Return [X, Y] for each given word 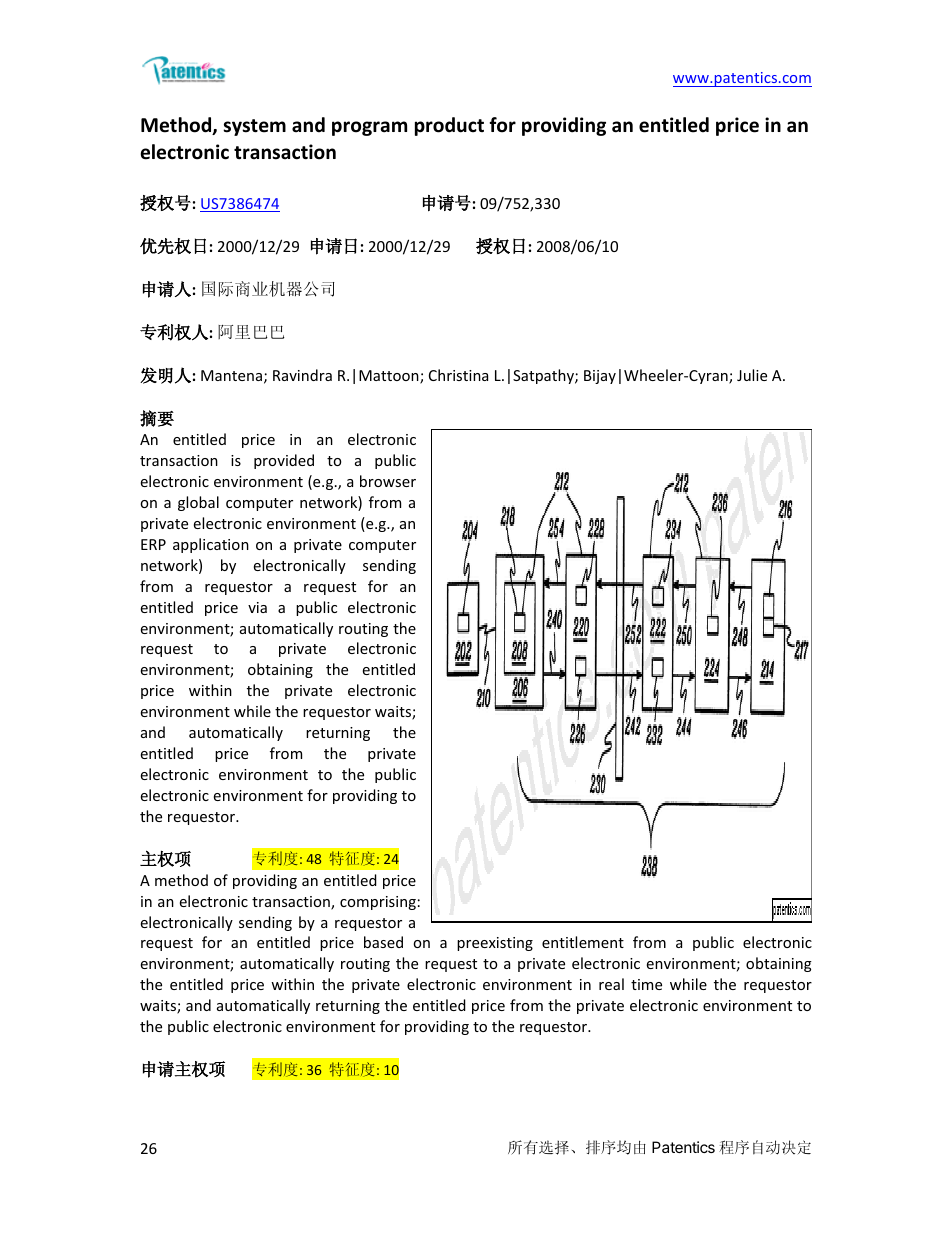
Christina [458, 375]
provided [284, 461]
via [257, 607]
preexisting [495, 944]
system [254, 127]
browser [388, 481]
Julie [752, 375]
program [369, 128]
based [383, 942]
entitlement [583, 942]
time [646, 984]
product [449, 126]
